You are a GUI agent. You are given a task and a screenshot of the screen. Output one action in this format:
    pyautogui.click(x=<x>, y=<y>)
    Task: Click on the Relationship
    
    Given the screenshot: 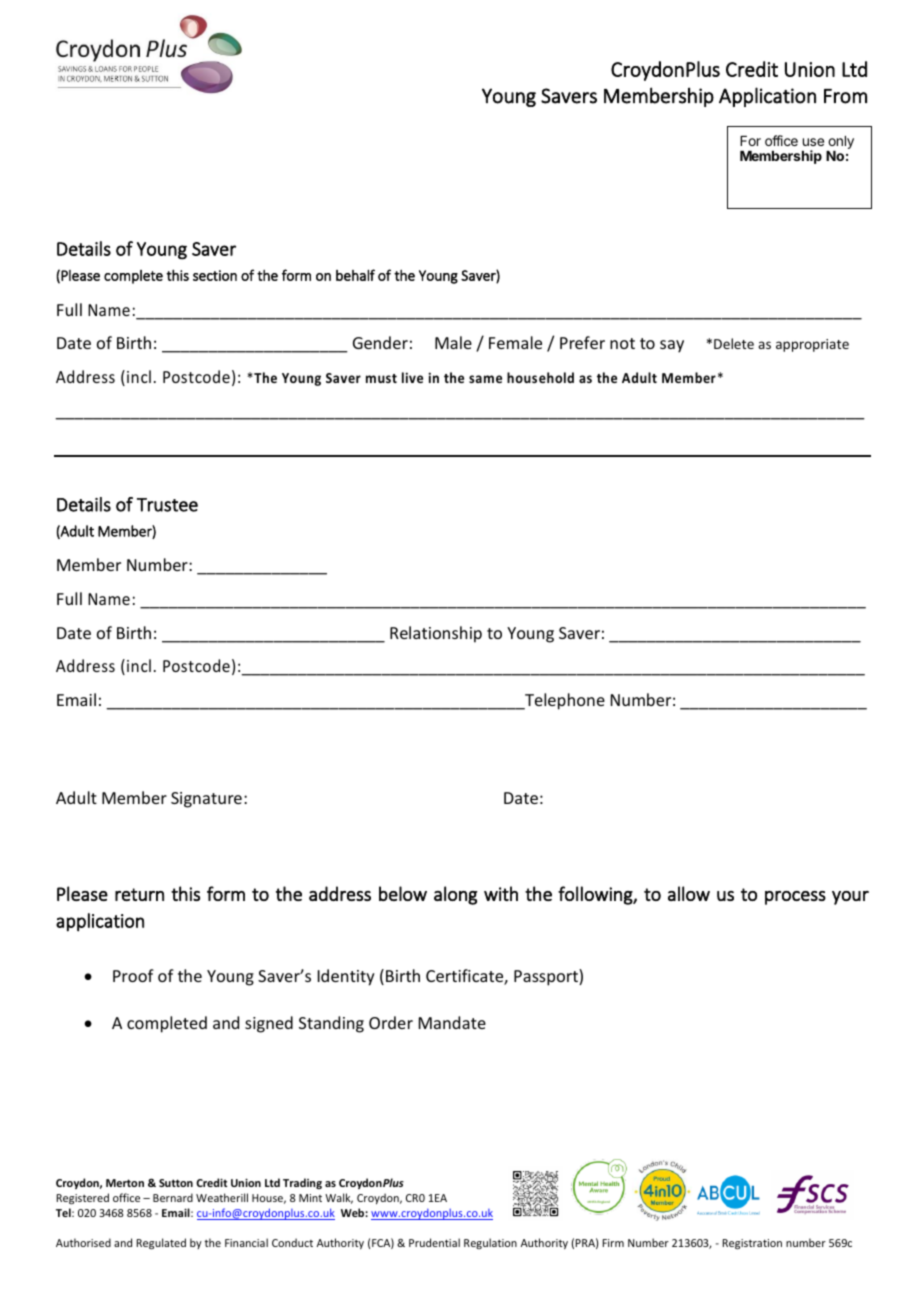 What is the action you would take?
    pyautogui.click(x=436, y=634)
